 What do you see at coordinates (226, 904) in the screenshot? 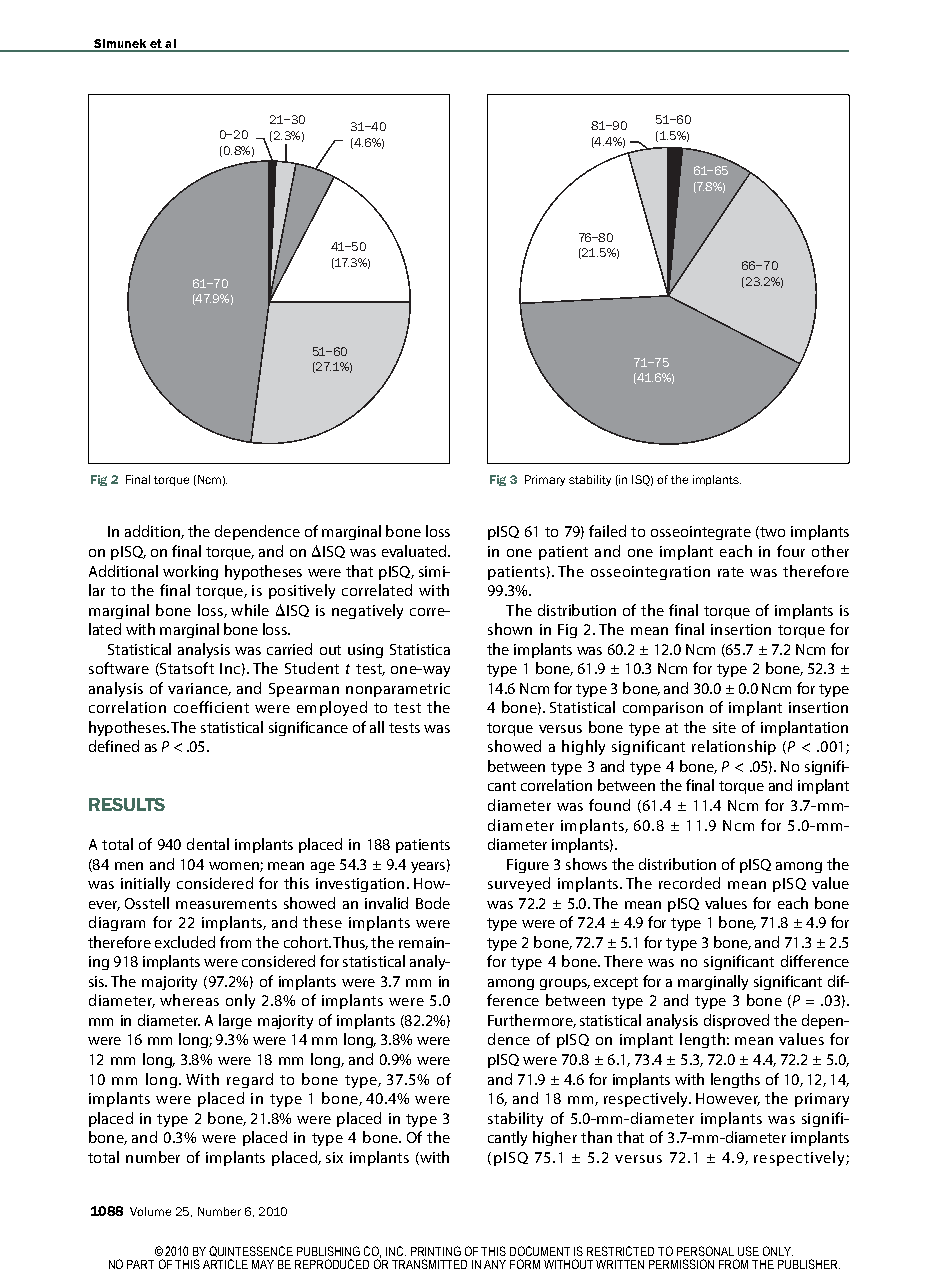
I see `measurements` at bounding box center [226, 904].
